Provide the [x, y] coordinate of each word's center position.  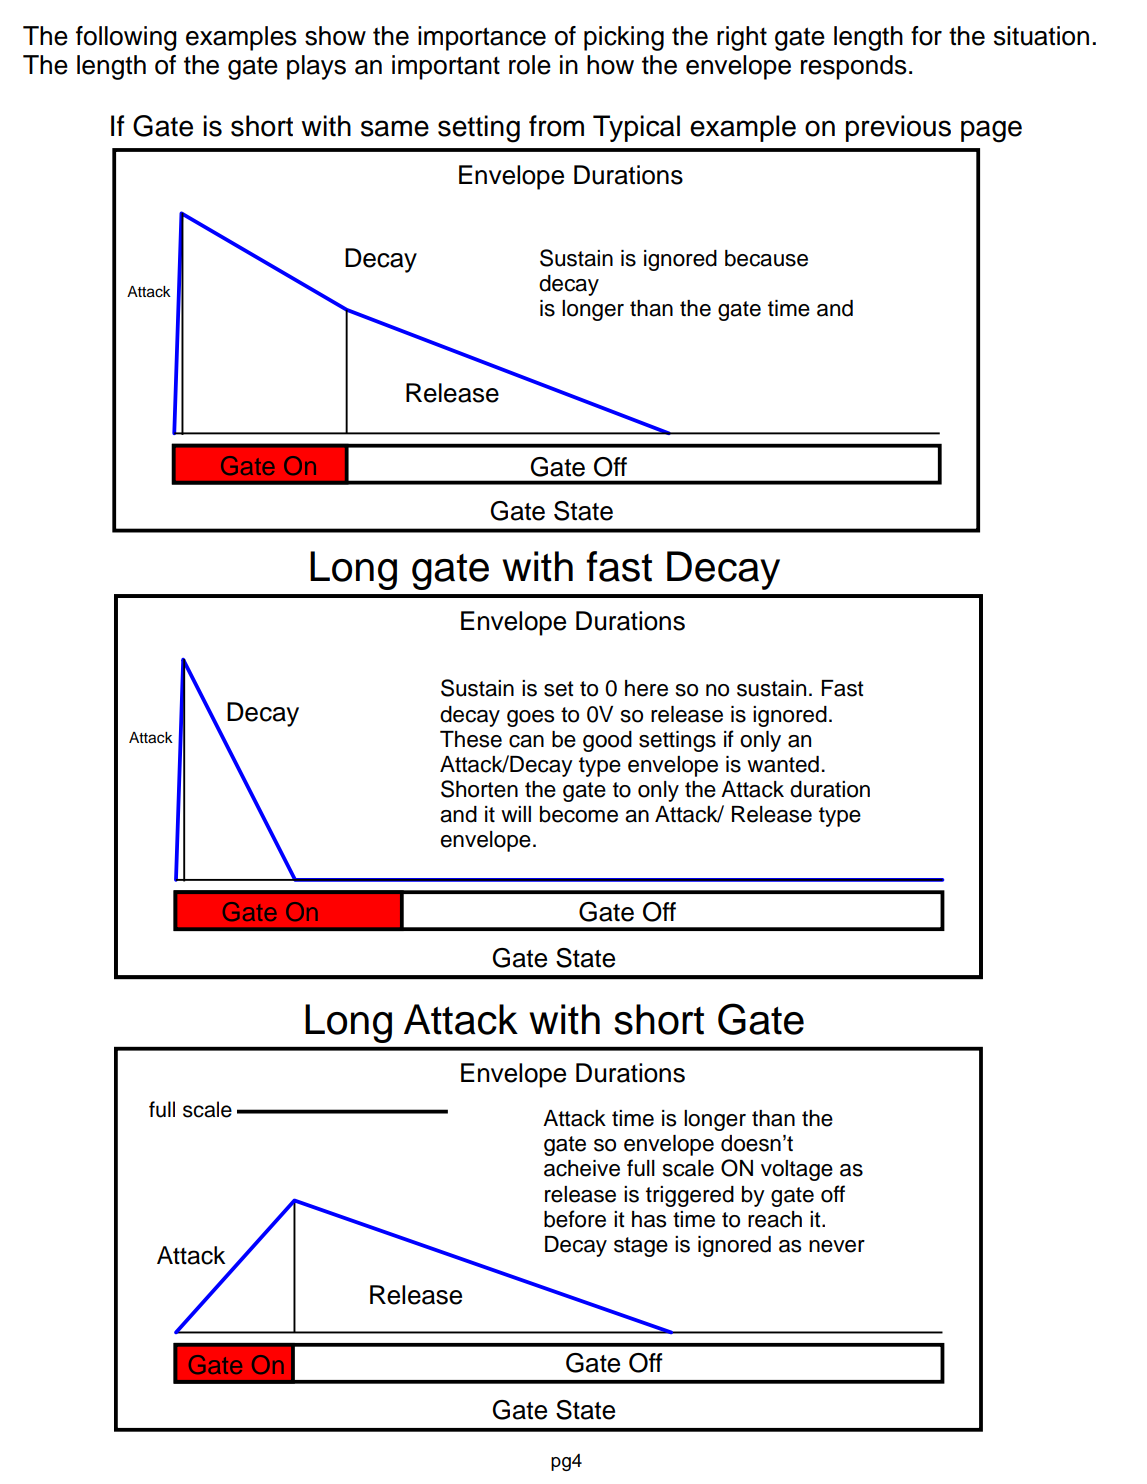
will [516, 814]
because [766, 258]
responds [854, 67]
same [395, 128]
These [471, 739]
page [991, 131]
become [579, 814]
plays [316, 67]
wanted [783, 764]
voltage [797, 1170]
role [530, 65]
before [575, 1219]
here [646, 688]
